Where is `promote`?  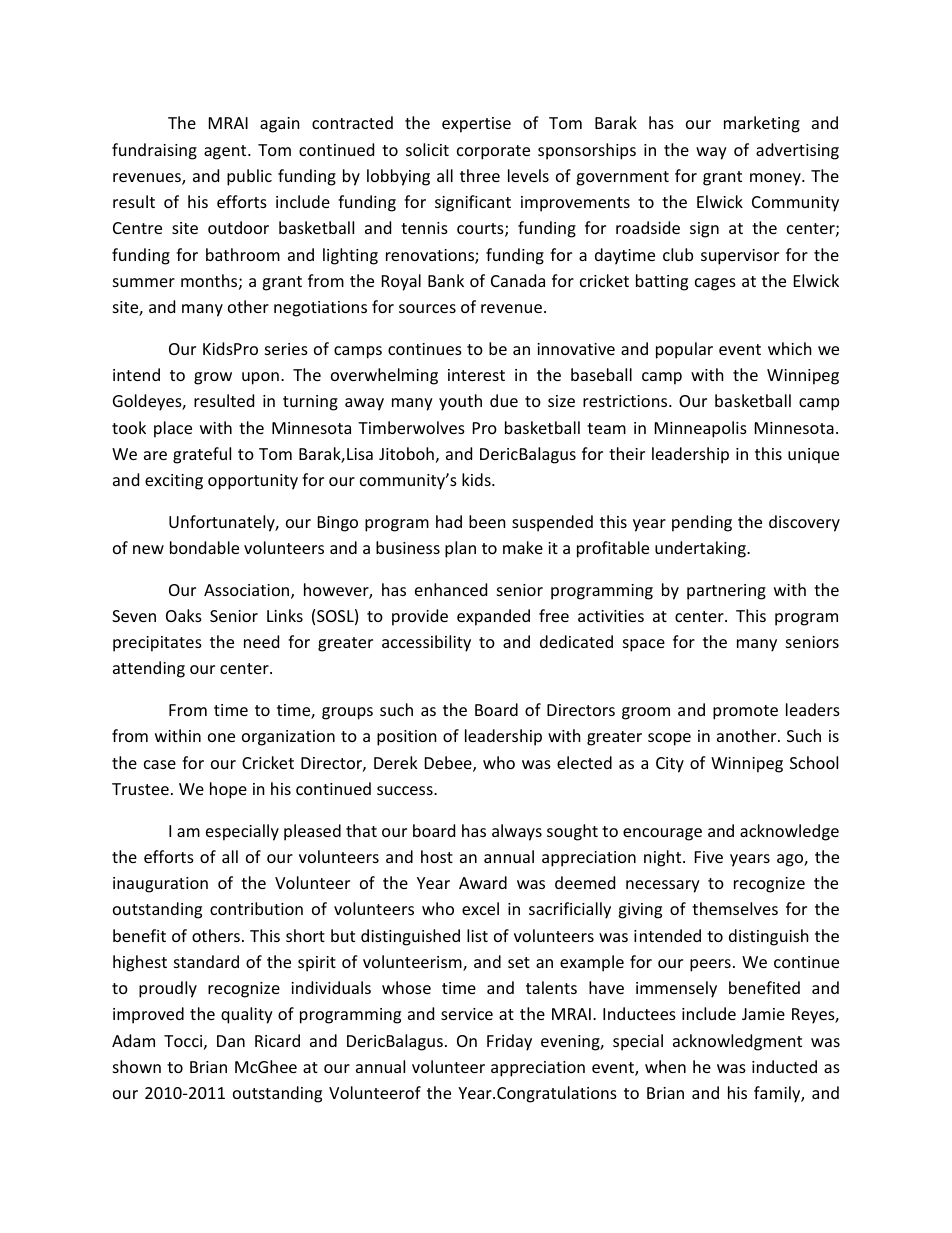
promote is located at coordinates (745, 712).
